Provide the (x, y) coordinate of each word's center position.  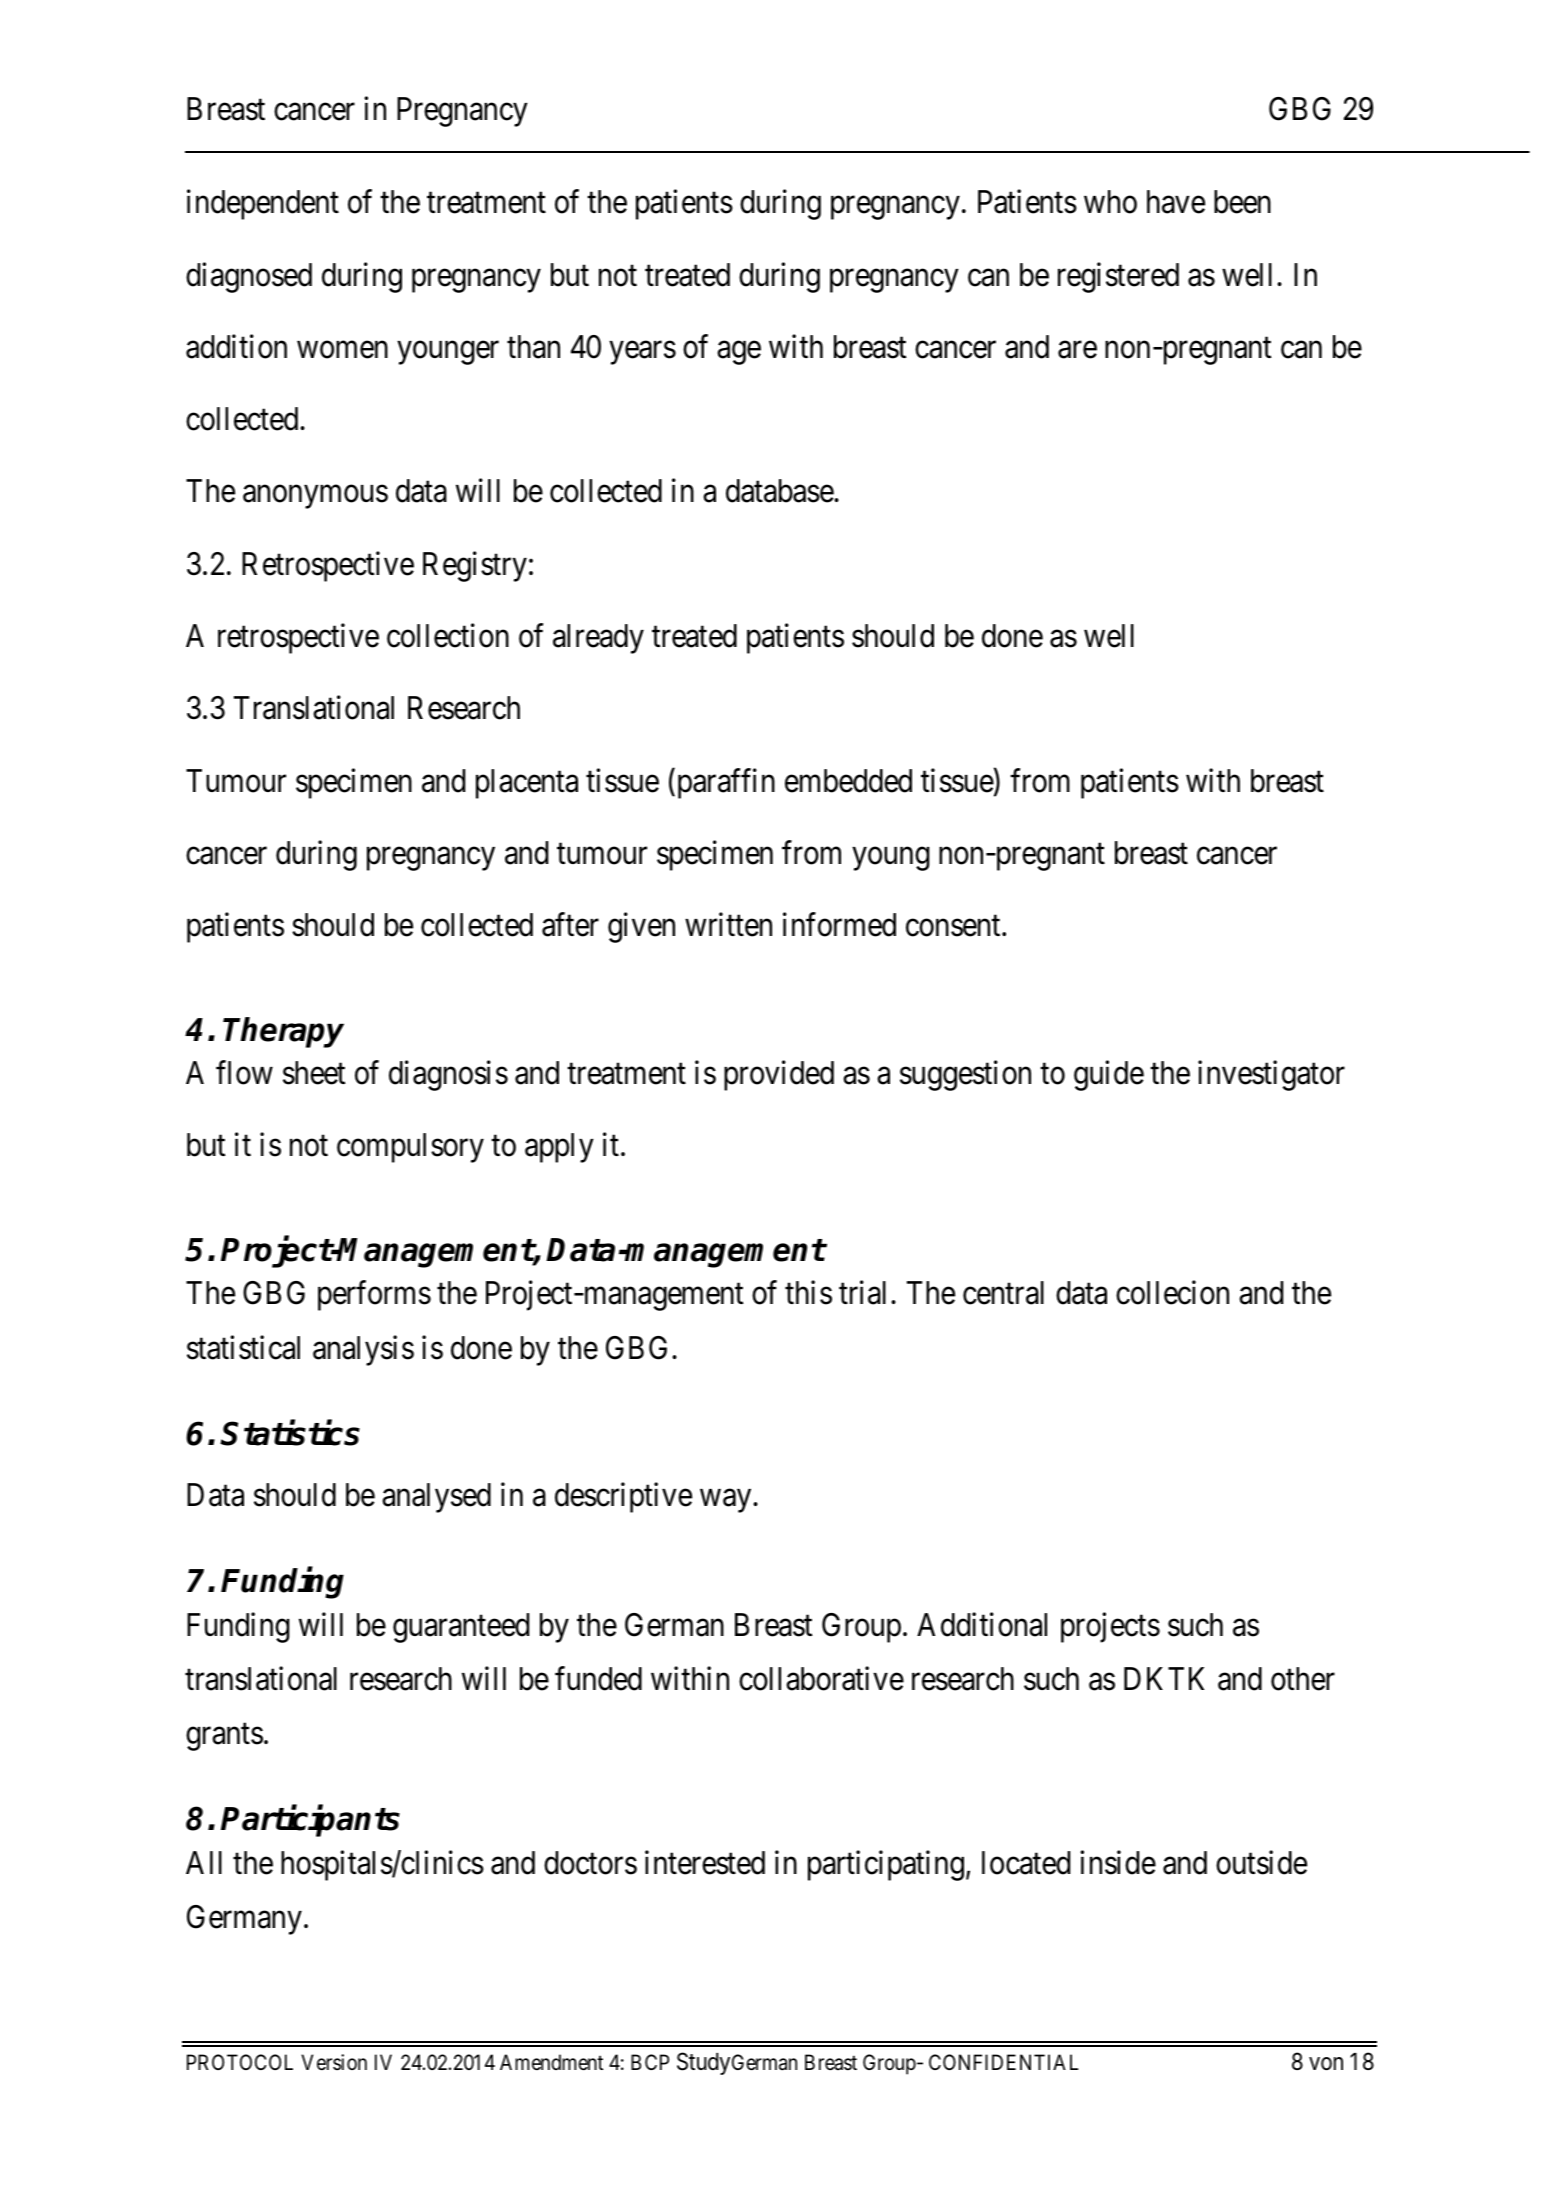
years (642, 353)
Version (334, 2062)
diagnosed (249, 277)
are (1077, 350)
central (1003, 1293)
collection (448, 636)
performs (374, 1296)
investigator (1271, 1075)
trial (862, 1293)
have (1176, 202)
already (598, 639)
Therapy (283, 1032)
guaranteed (461, 1628)
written (728, 925)
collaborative (821, 1679)
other (1303, 1679)
